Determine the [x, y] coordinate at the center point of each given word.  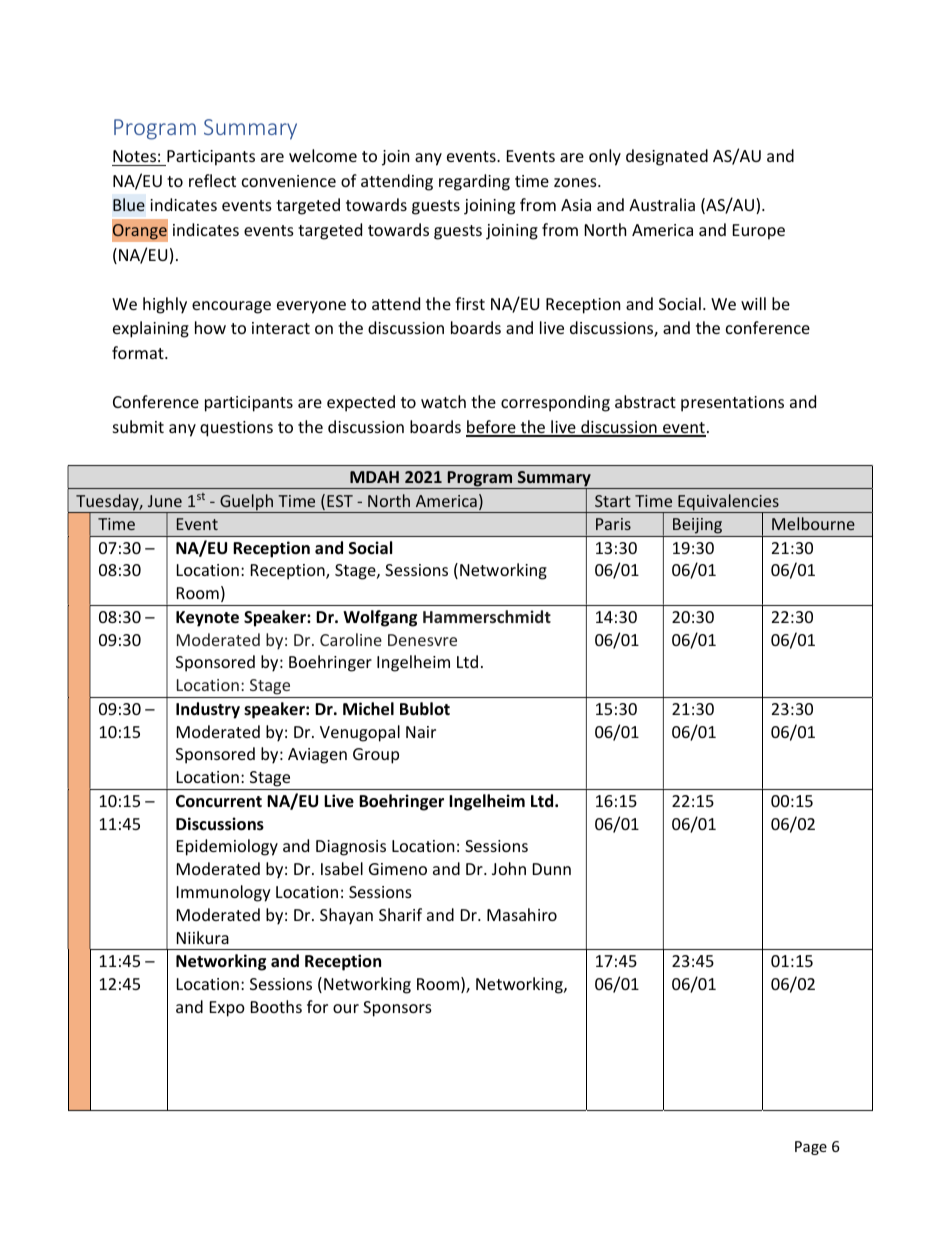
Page [811, 1148]
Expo [227, 1009]
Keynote [207, 619]
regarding [474, 182]
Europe [759, 232]
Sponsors [397, 1009]
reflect [212, 180]
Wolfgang [380, 618]
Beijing [697, 526]
